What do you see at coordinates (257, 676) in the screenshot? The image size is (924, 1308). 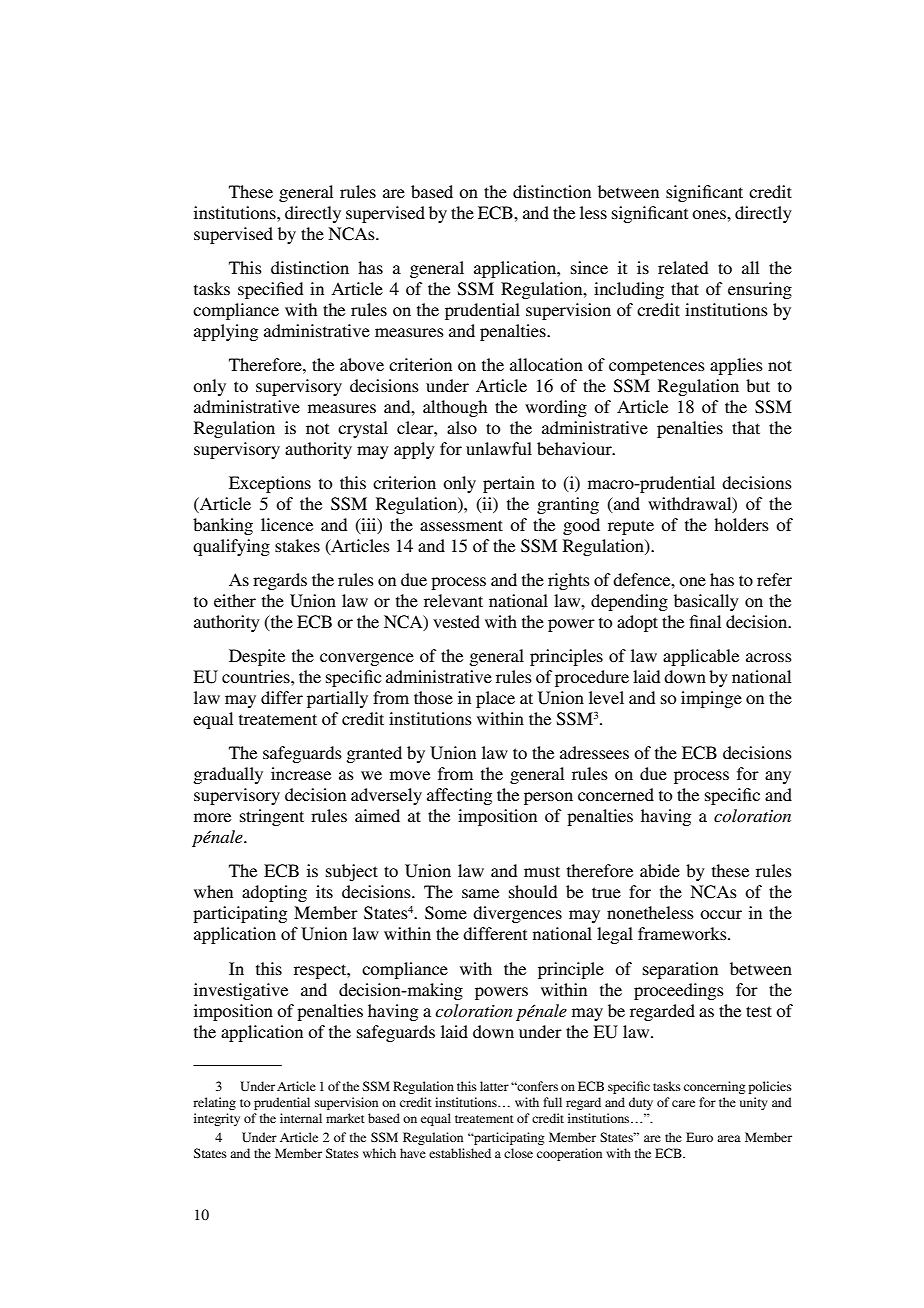 I see `countries` at bounding box center [257, 676].
